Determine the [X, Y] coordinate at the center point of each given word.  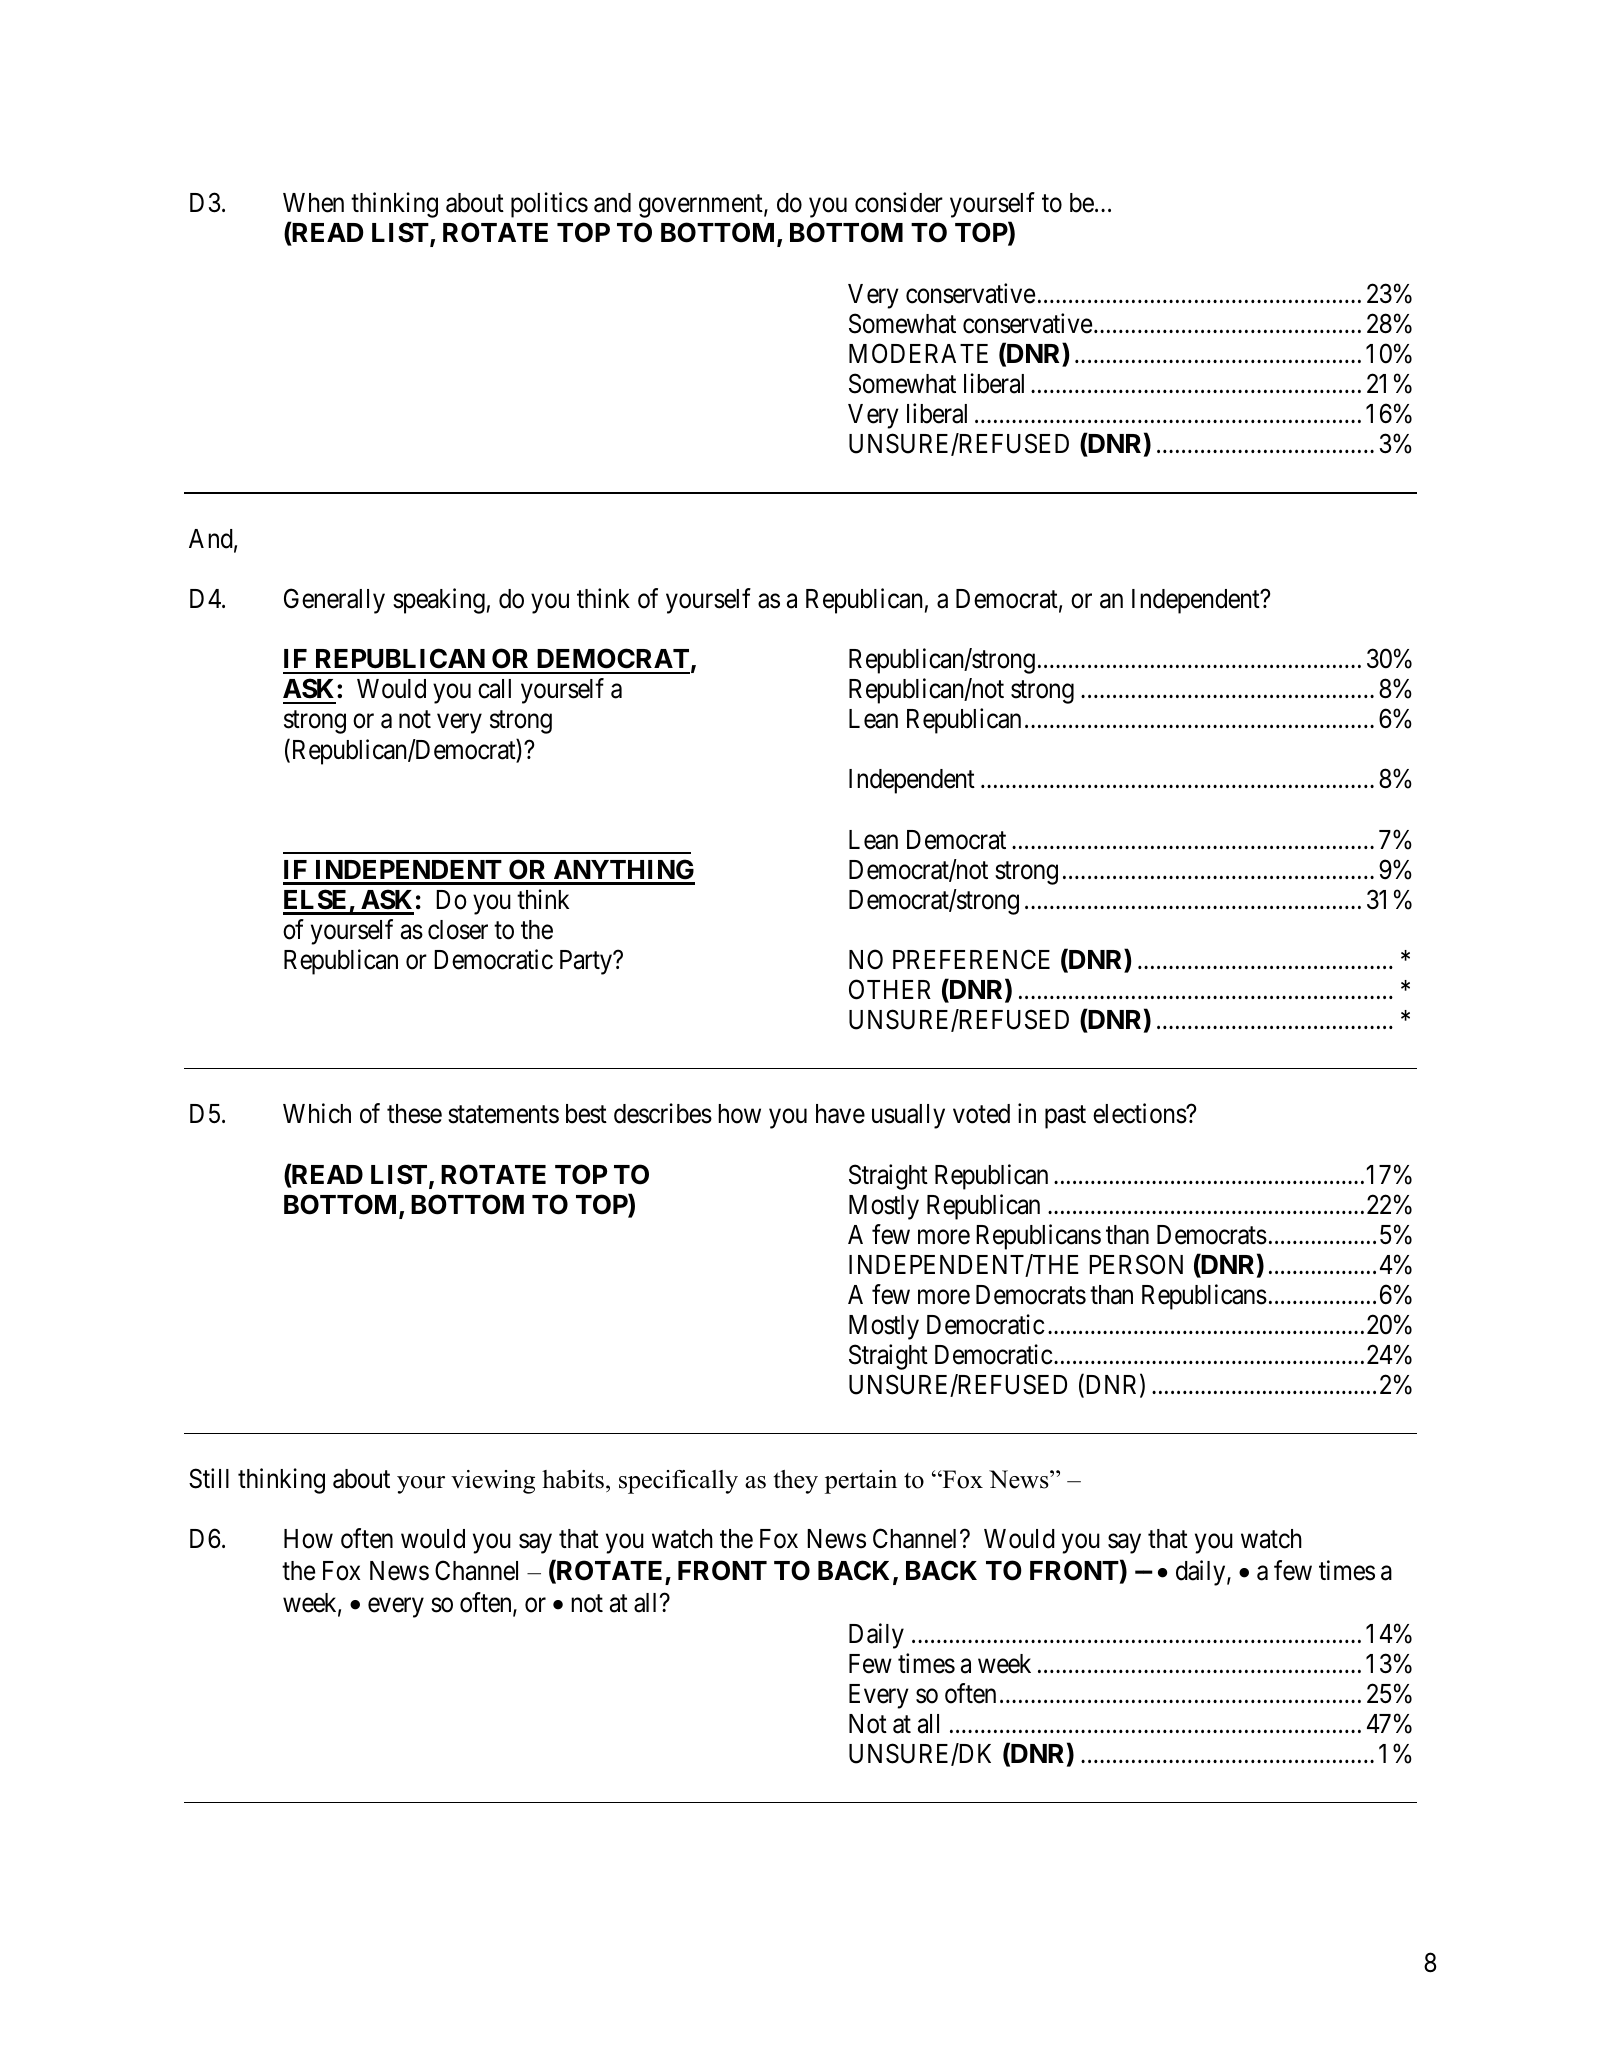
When [313, 203]
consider [899, 202]
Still [209, 1478]
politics [549, 205]
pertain [861, 1482]
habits [573, 1479]
